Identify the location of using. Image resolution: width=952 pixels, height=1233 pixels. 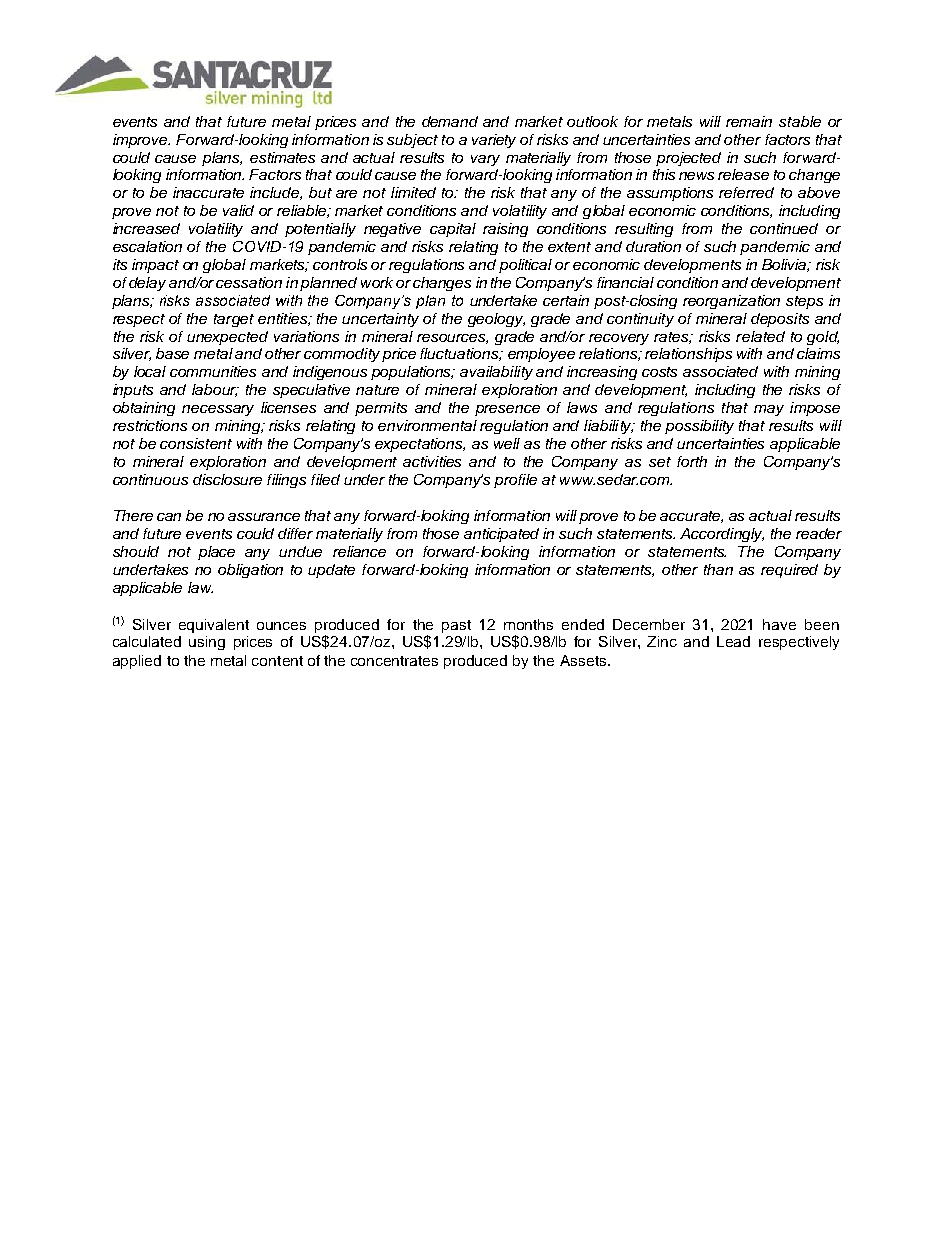
(207, 643).
